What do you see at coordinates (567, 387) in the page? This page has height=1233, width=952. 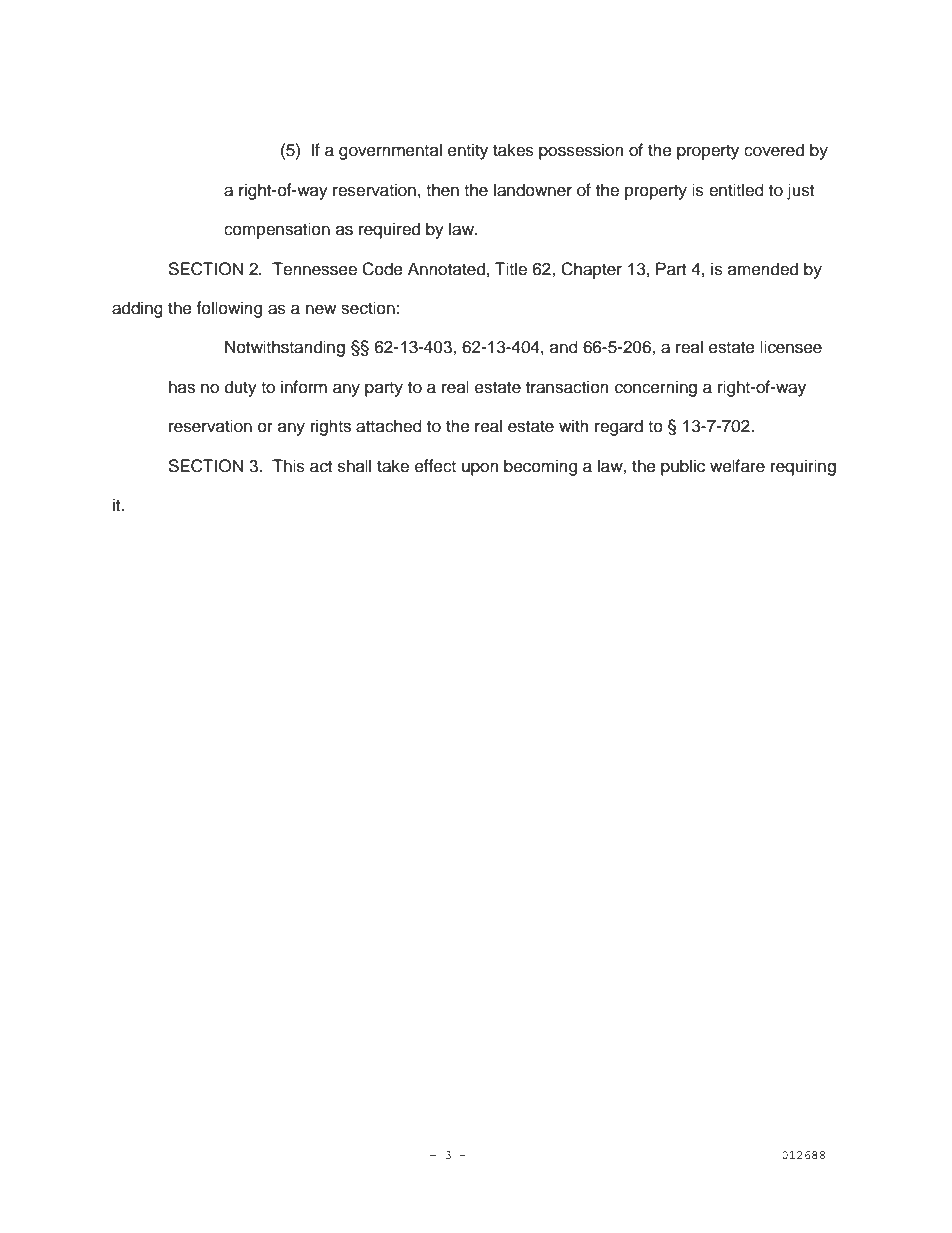 I see `transaction` at bounding box center [567, 387].
